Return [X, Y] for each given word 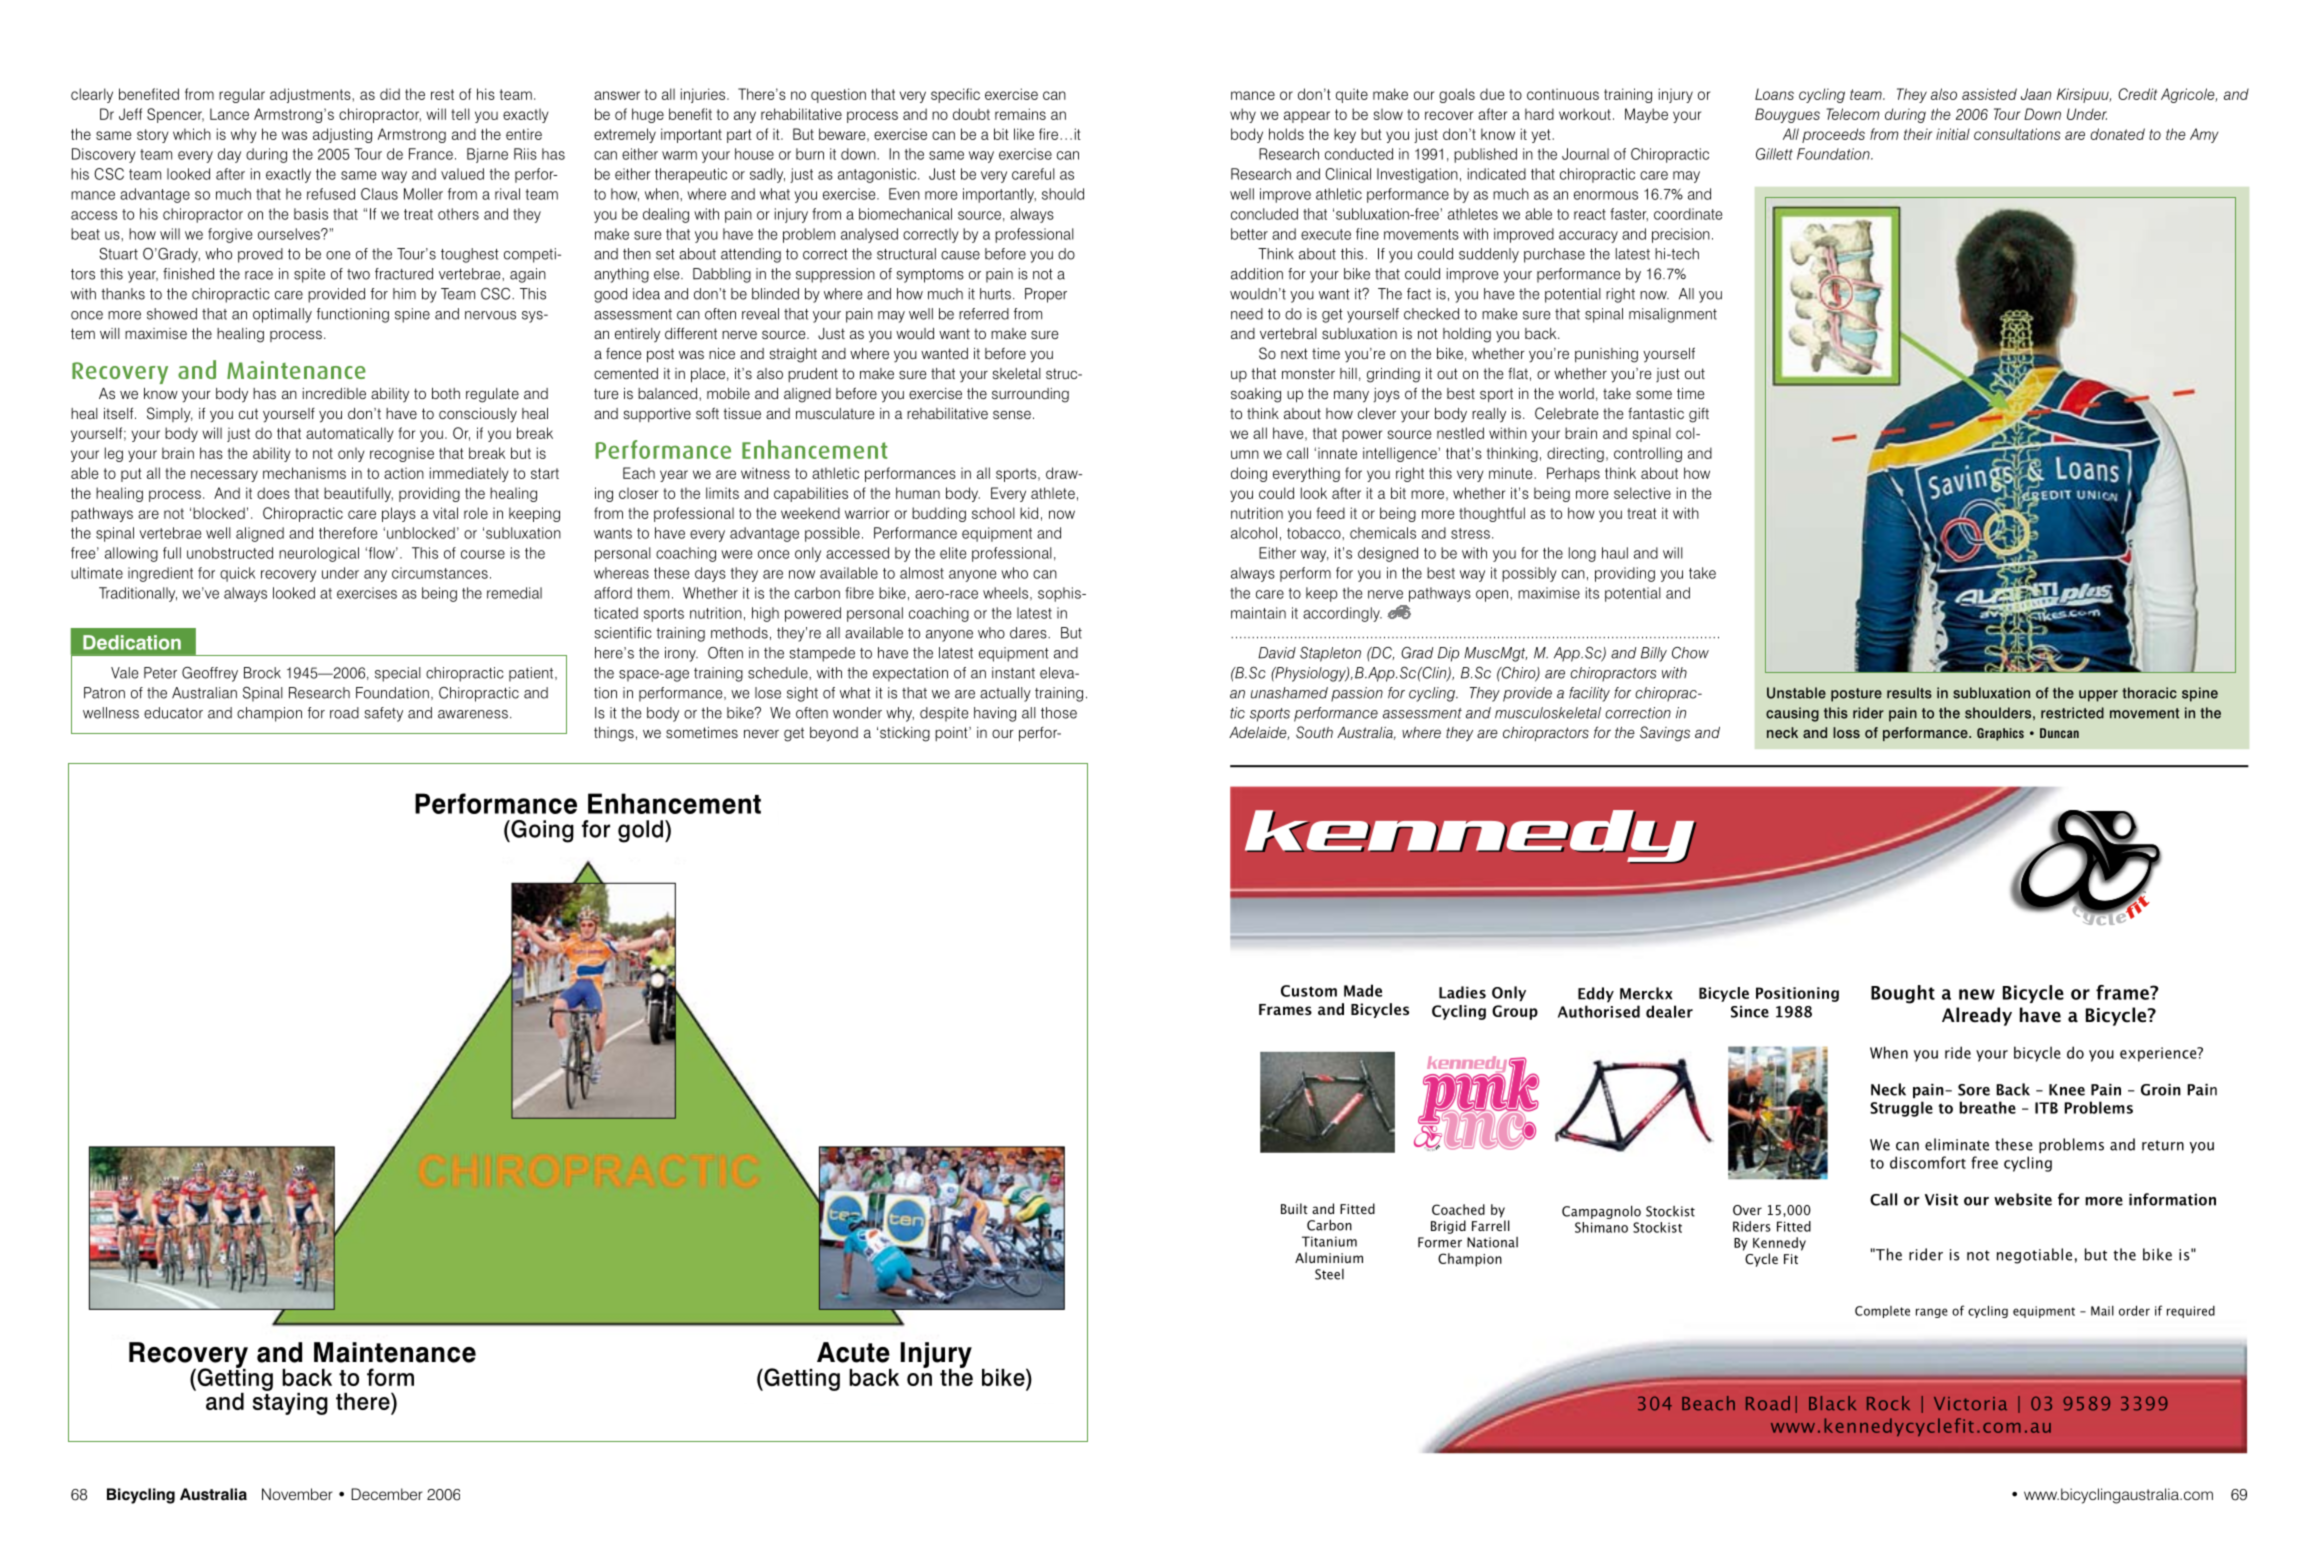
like [1024, 134]
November [297, 1494]
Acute [853, 1352]
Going [541, 831]
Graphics [2000, 734]
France [431, 154]
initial [1953, 134]
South [1314, 732]
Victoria [1970, 1404]
